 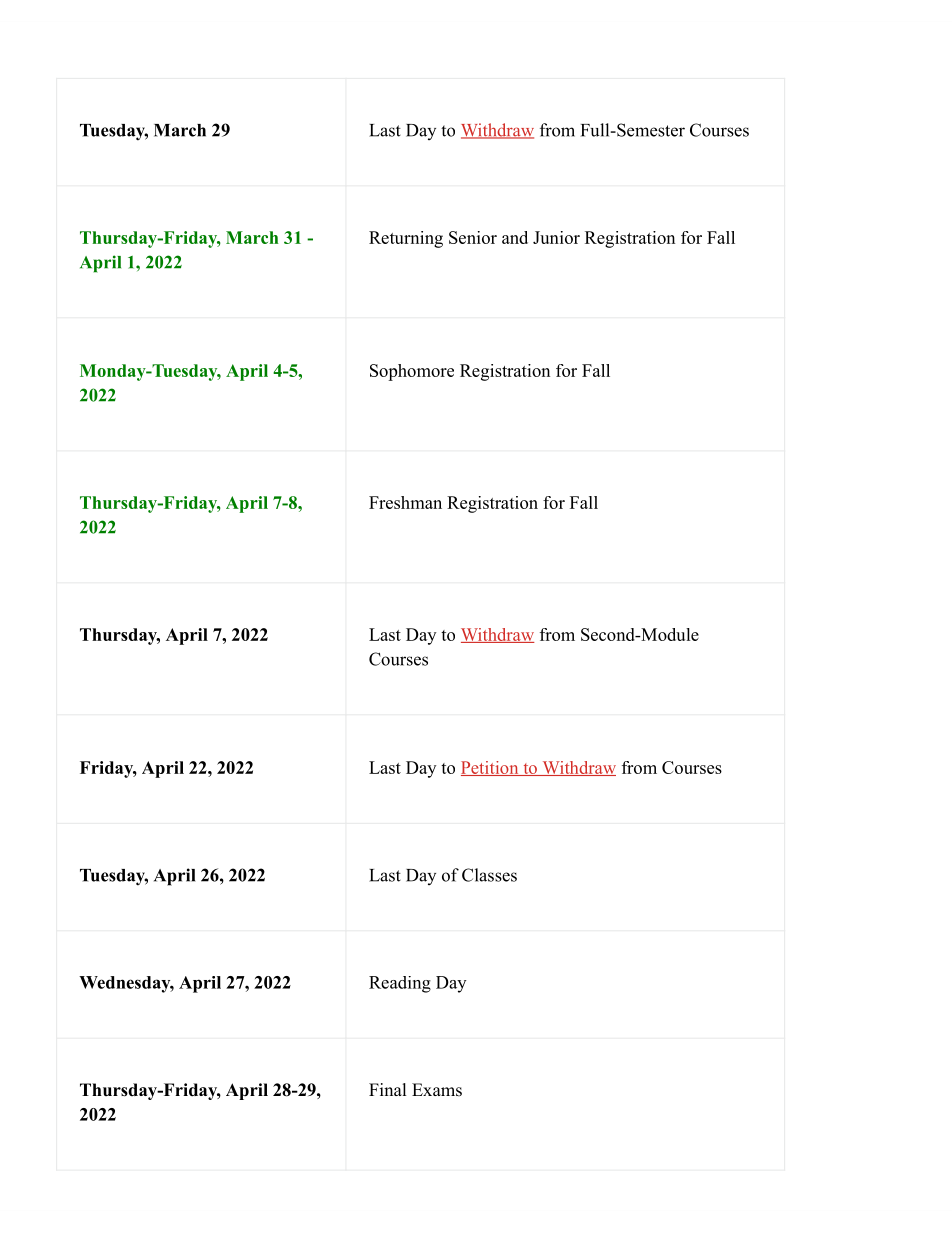 What do you see at coordinates (473, 237) in the document?
I see `Senior` at bounding box center [473, 237].
